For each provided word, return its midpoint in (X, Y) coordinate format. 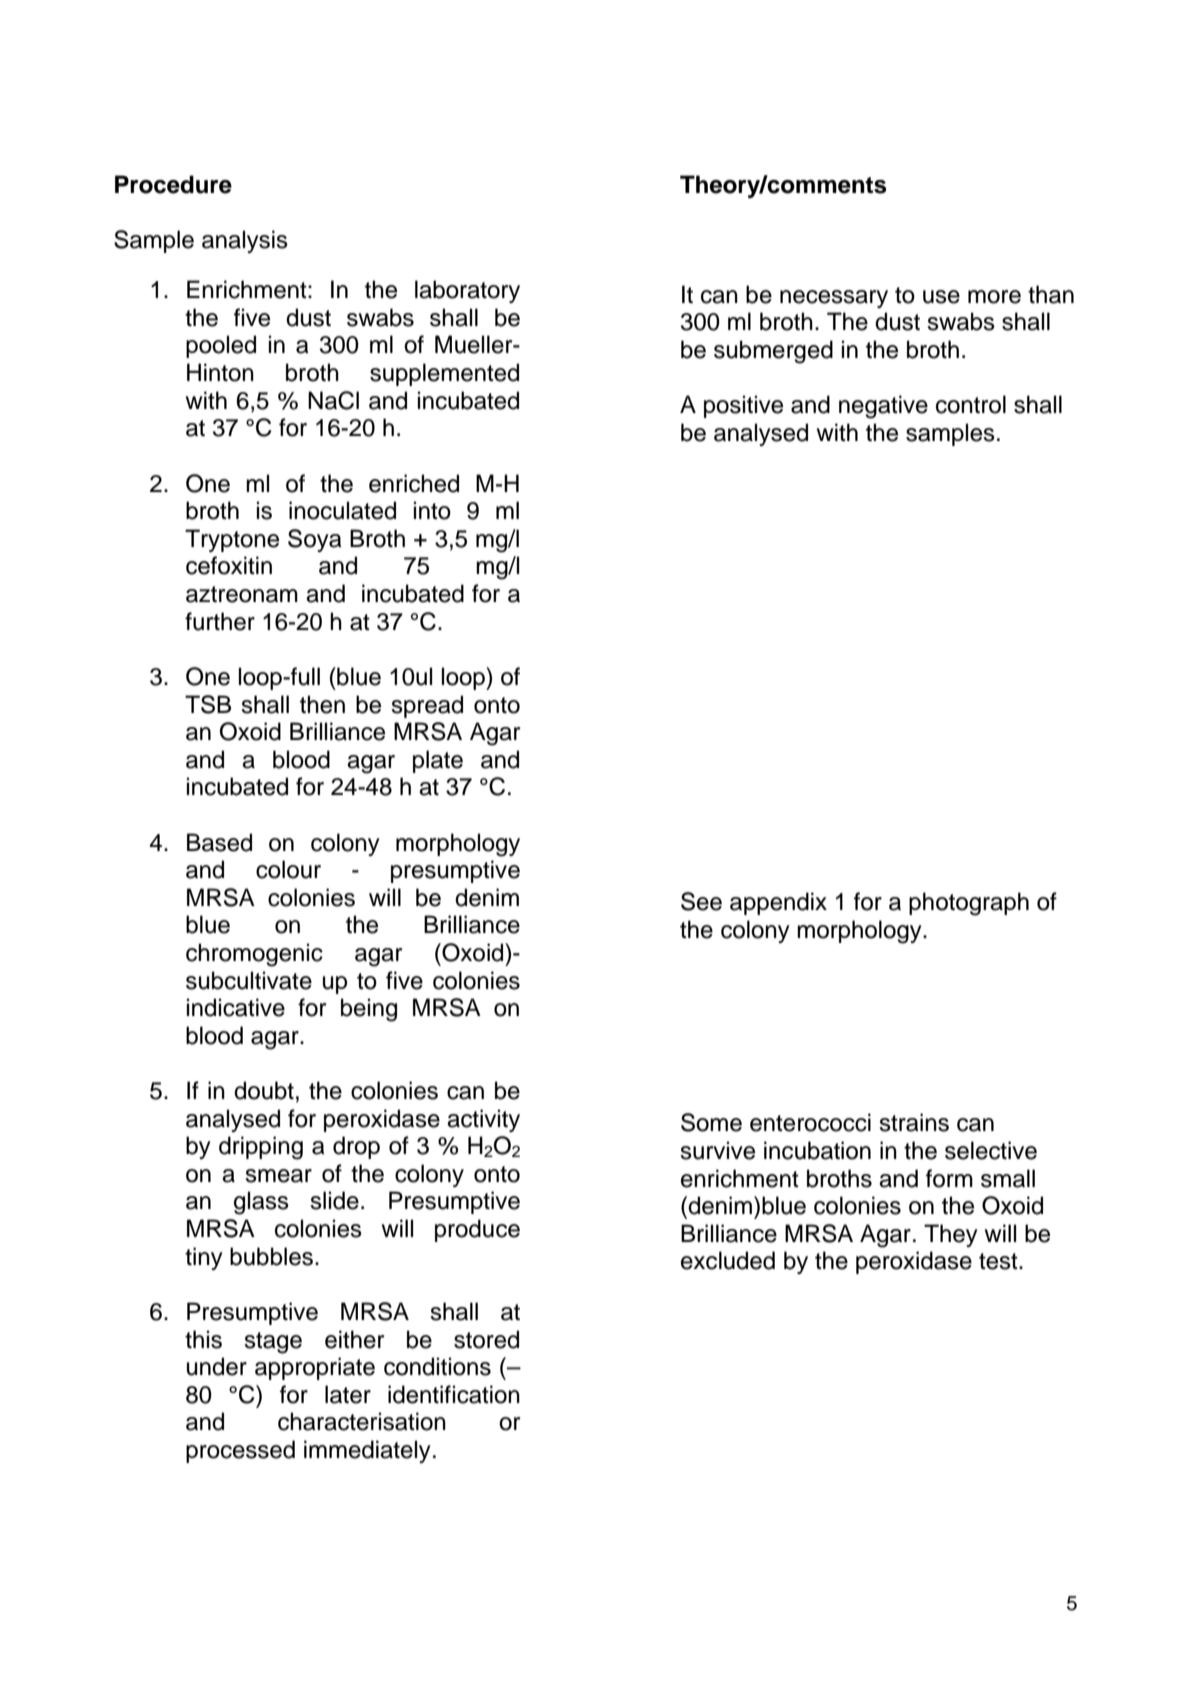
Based (219, 842)
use (941, 297)
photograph (969, 904)
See (701, 901)
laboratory (467, 291)
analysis (245, 241)
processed (240, 1451)
